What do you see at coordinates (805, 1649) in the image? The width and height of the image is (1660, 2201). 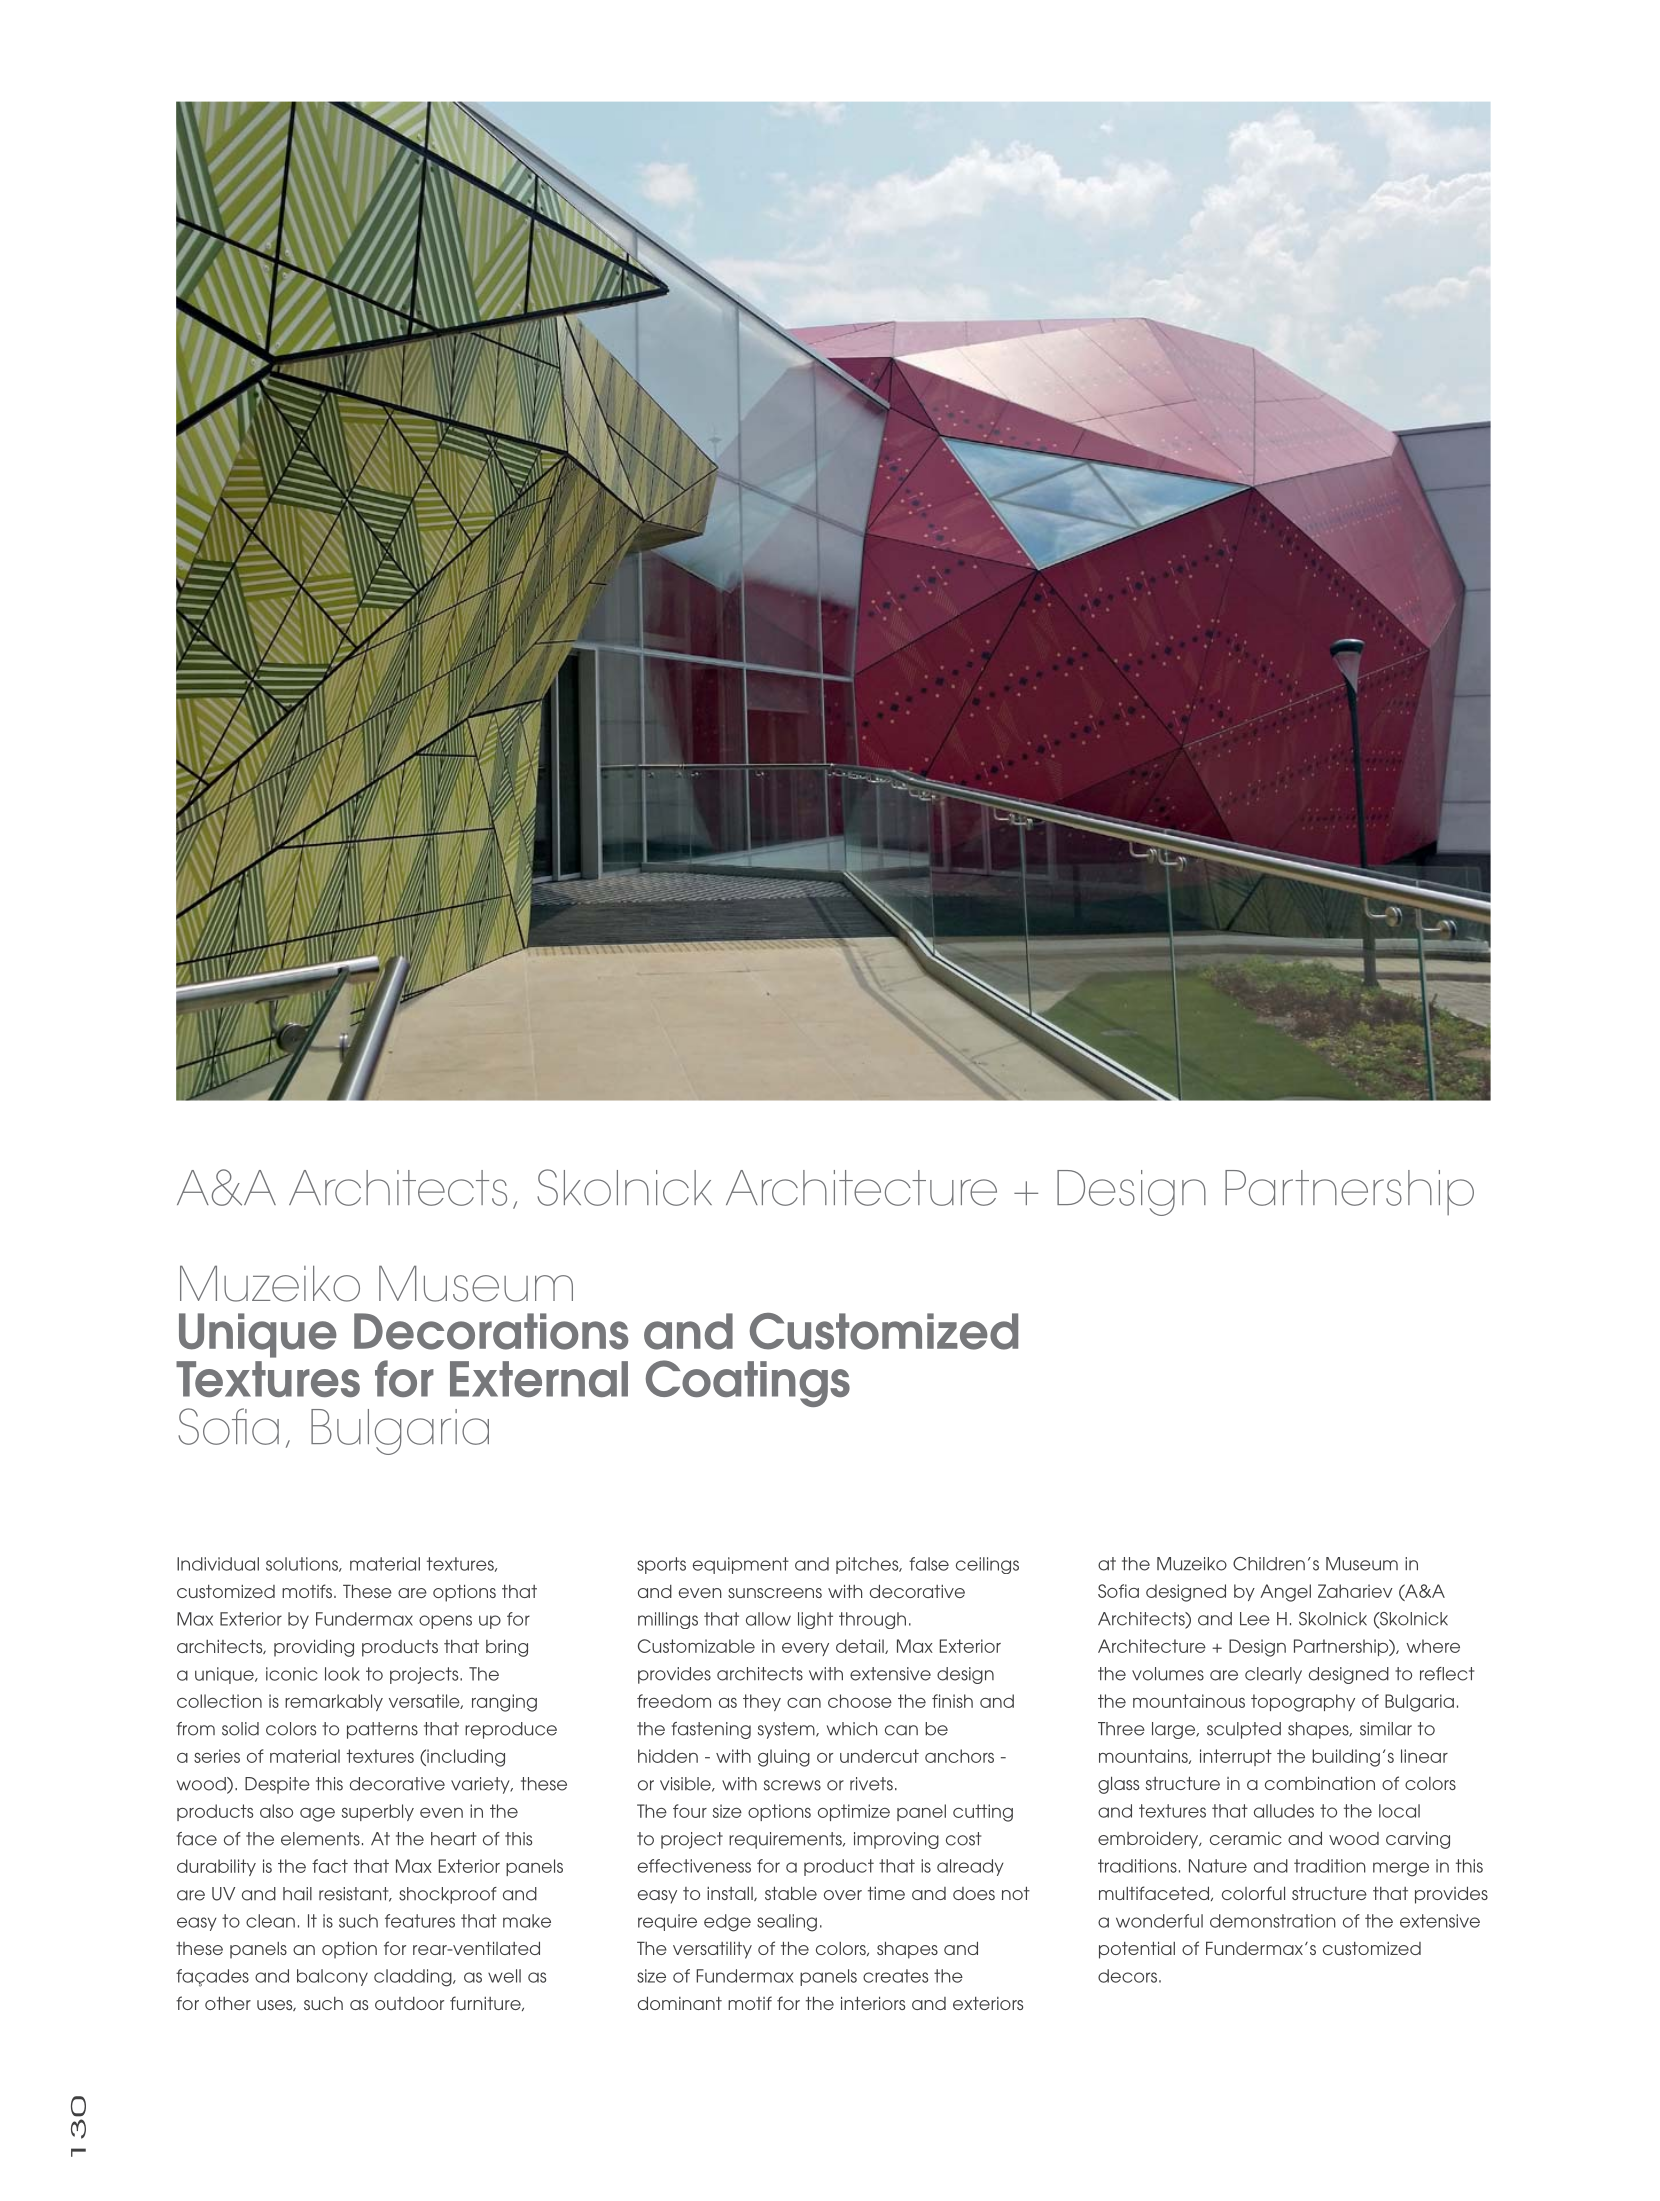 I see `every` at bounding box center [805, 1649].
